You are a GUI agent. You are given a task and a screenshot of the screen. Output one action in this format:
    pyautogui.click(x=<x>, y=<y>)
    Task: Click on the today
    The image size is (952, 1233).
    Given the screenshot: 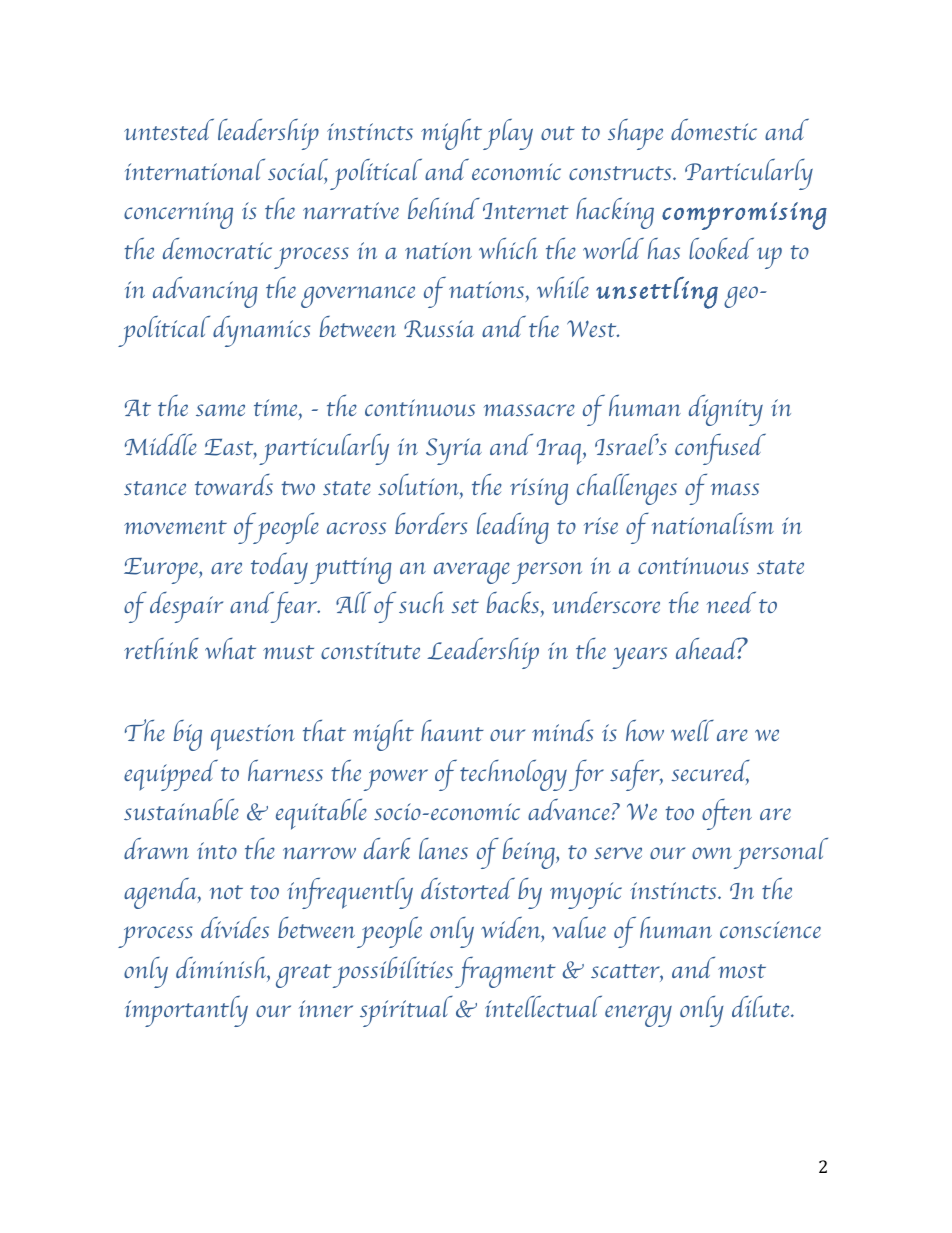 What is the action you would take?
    pyautogui.click(x=279, y=568)
